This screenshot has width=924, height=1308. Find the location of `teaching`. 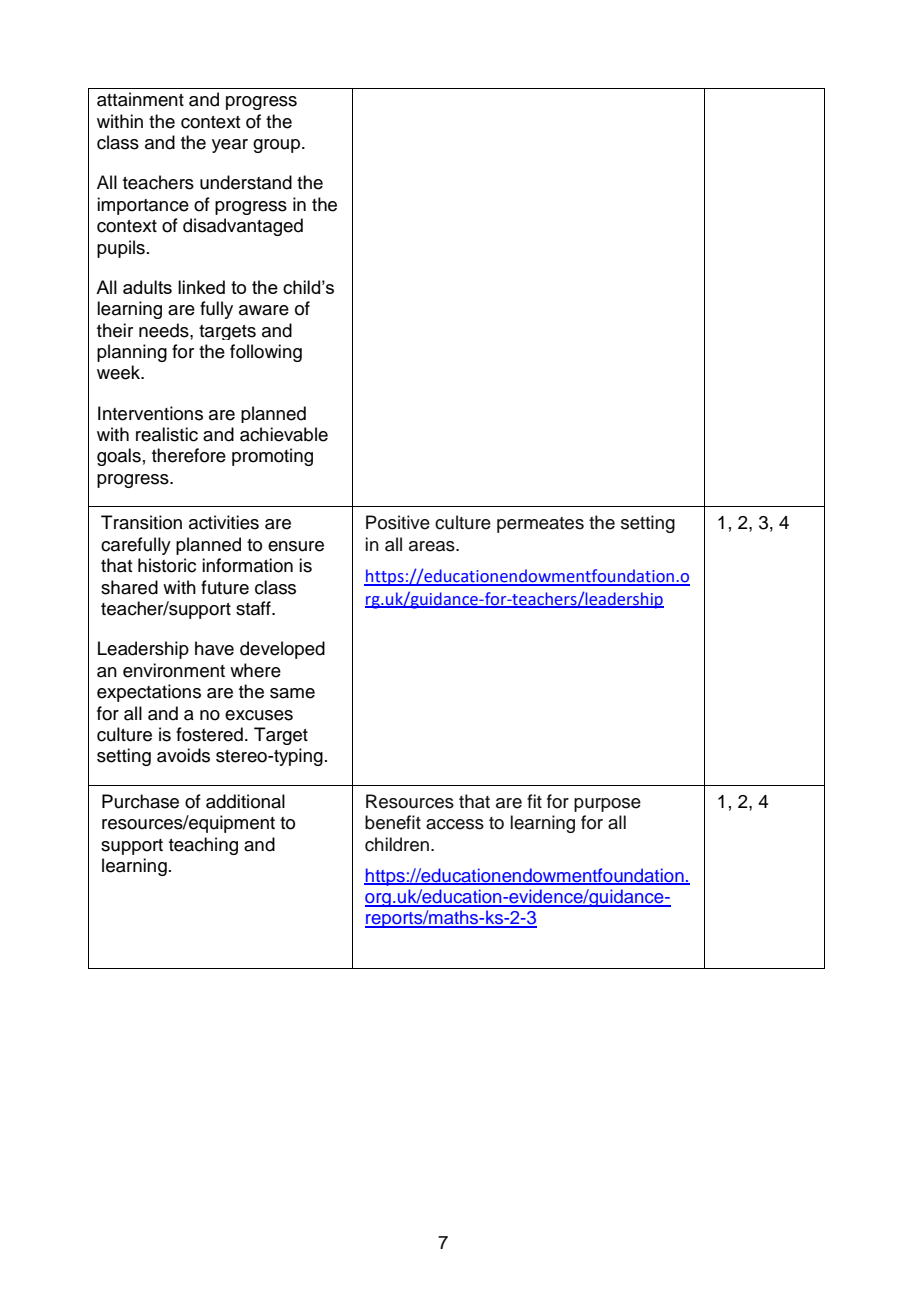

teaching is located at coordinates (203, 846).
